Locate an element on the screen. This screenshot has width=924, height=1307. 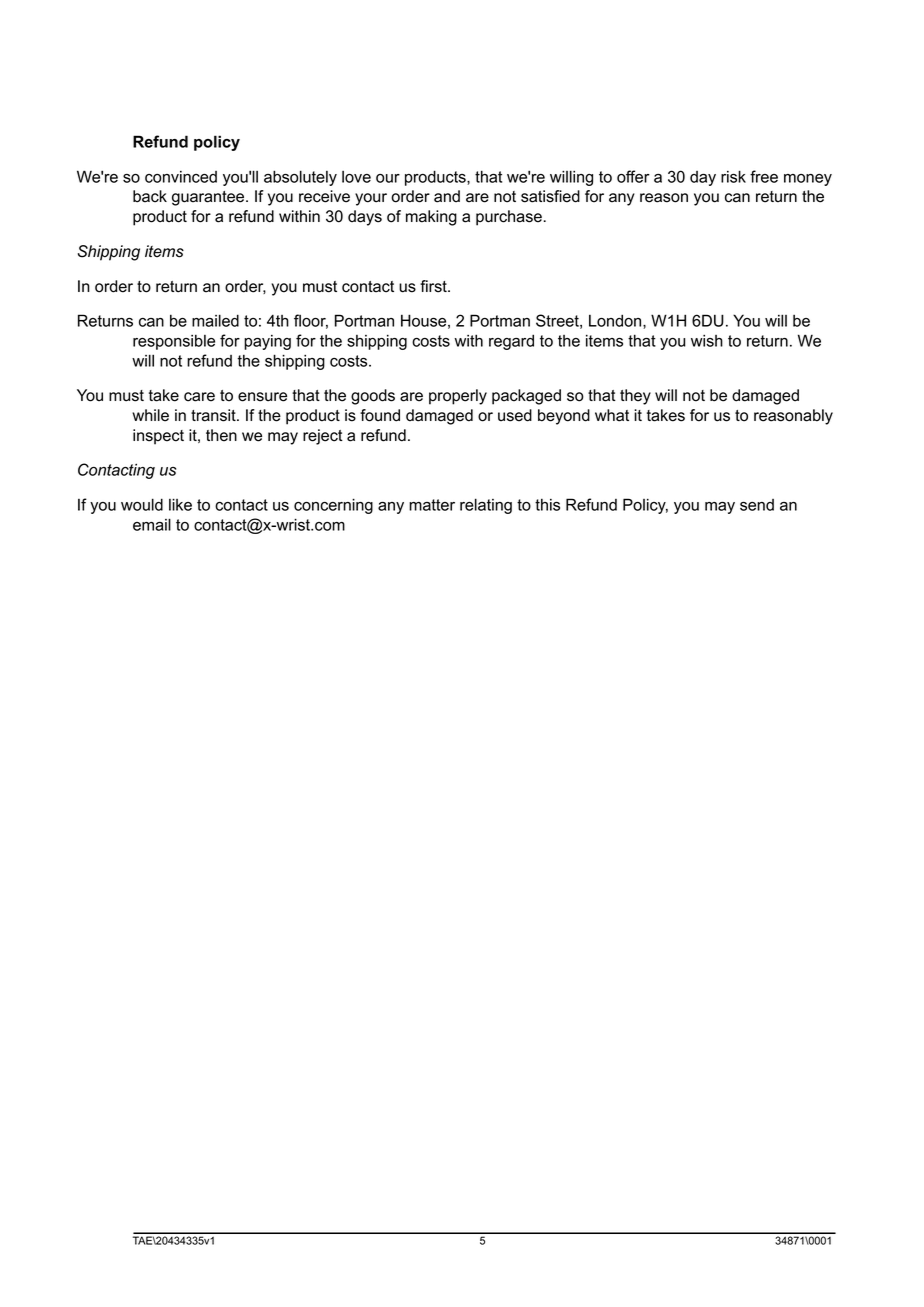
paying is located at coordinates (267, 342).
